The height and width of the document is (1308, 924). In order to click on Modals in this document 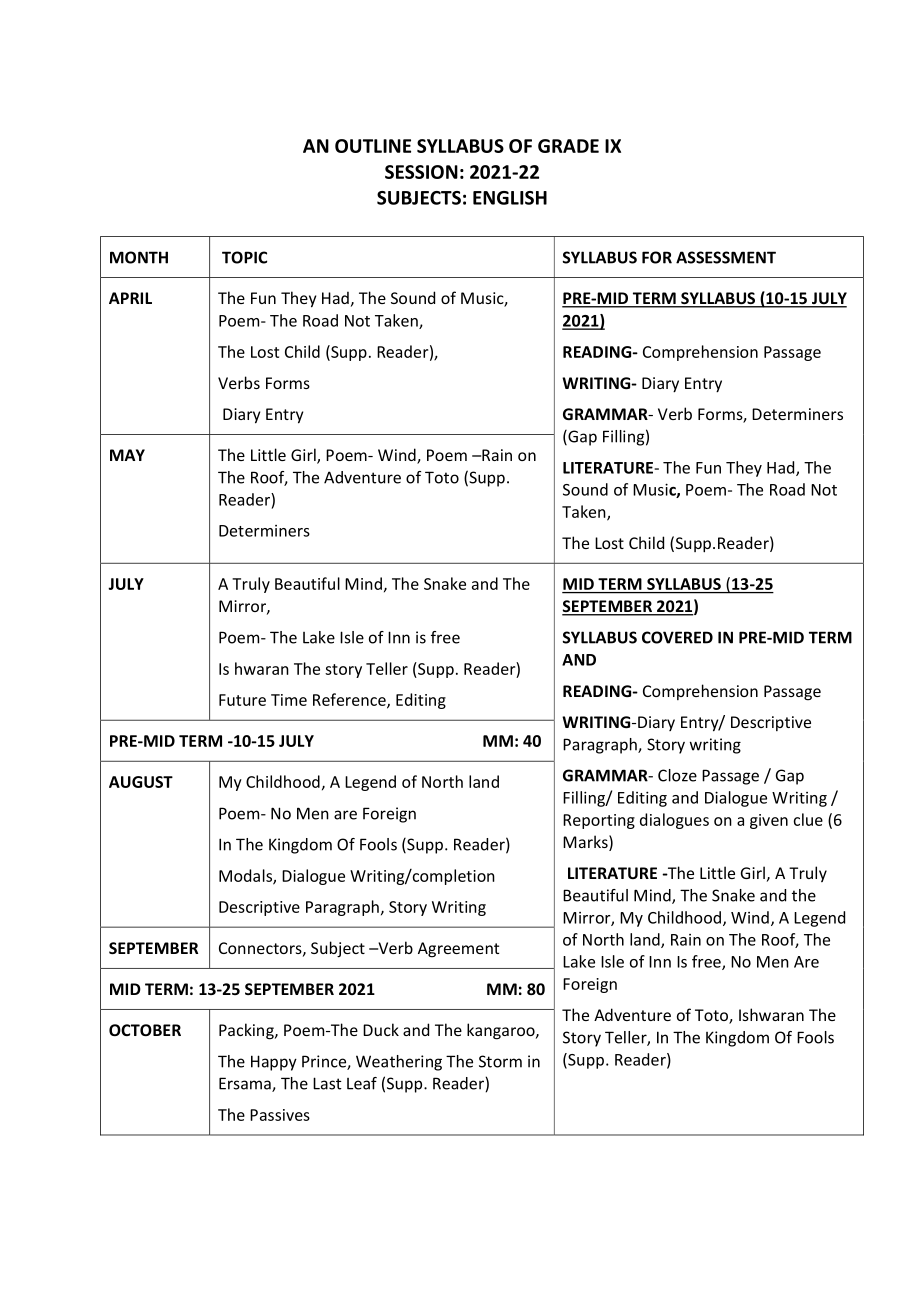, I will do `click(246, 876)`.
